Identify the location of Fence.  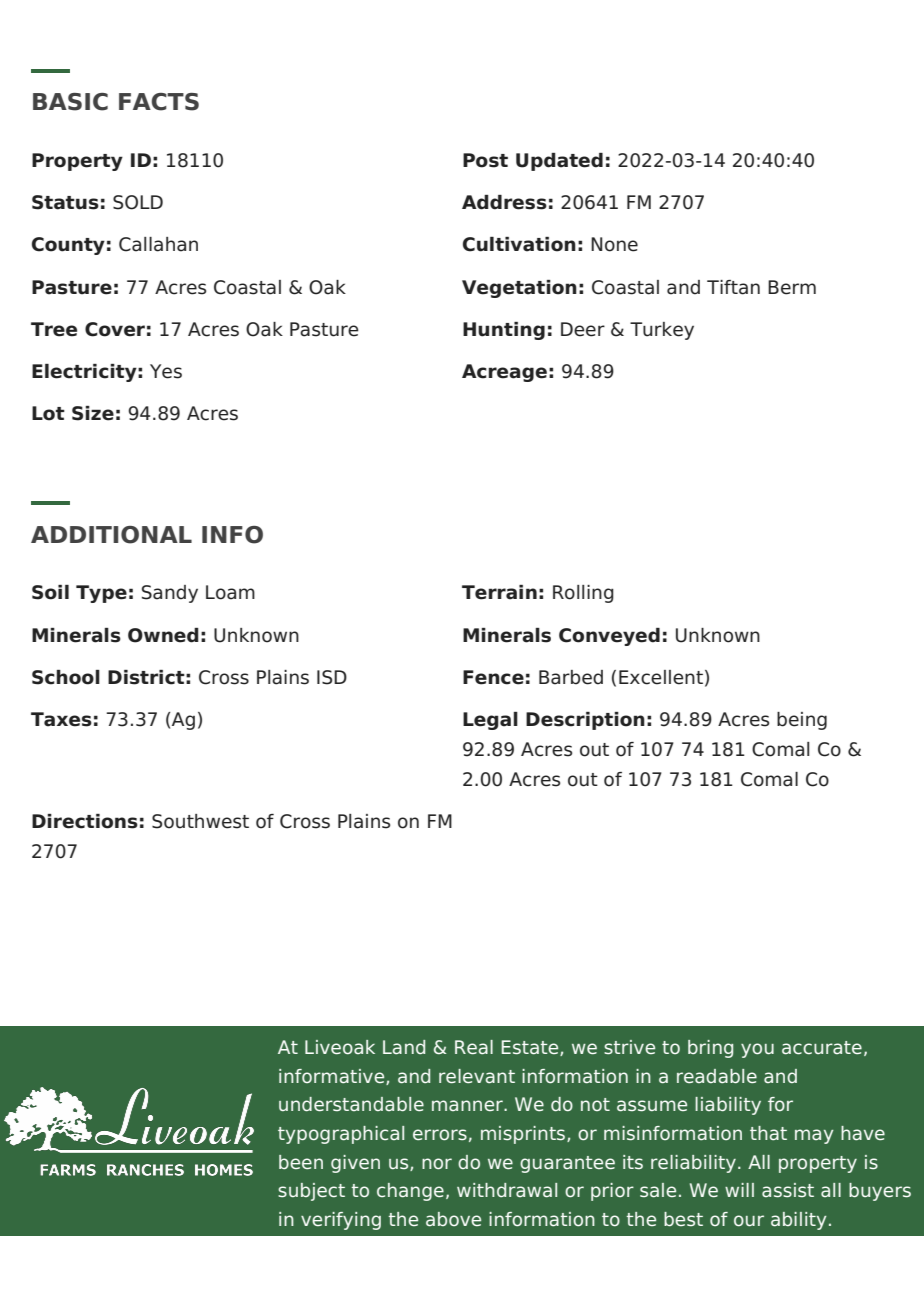
(493, 677).
